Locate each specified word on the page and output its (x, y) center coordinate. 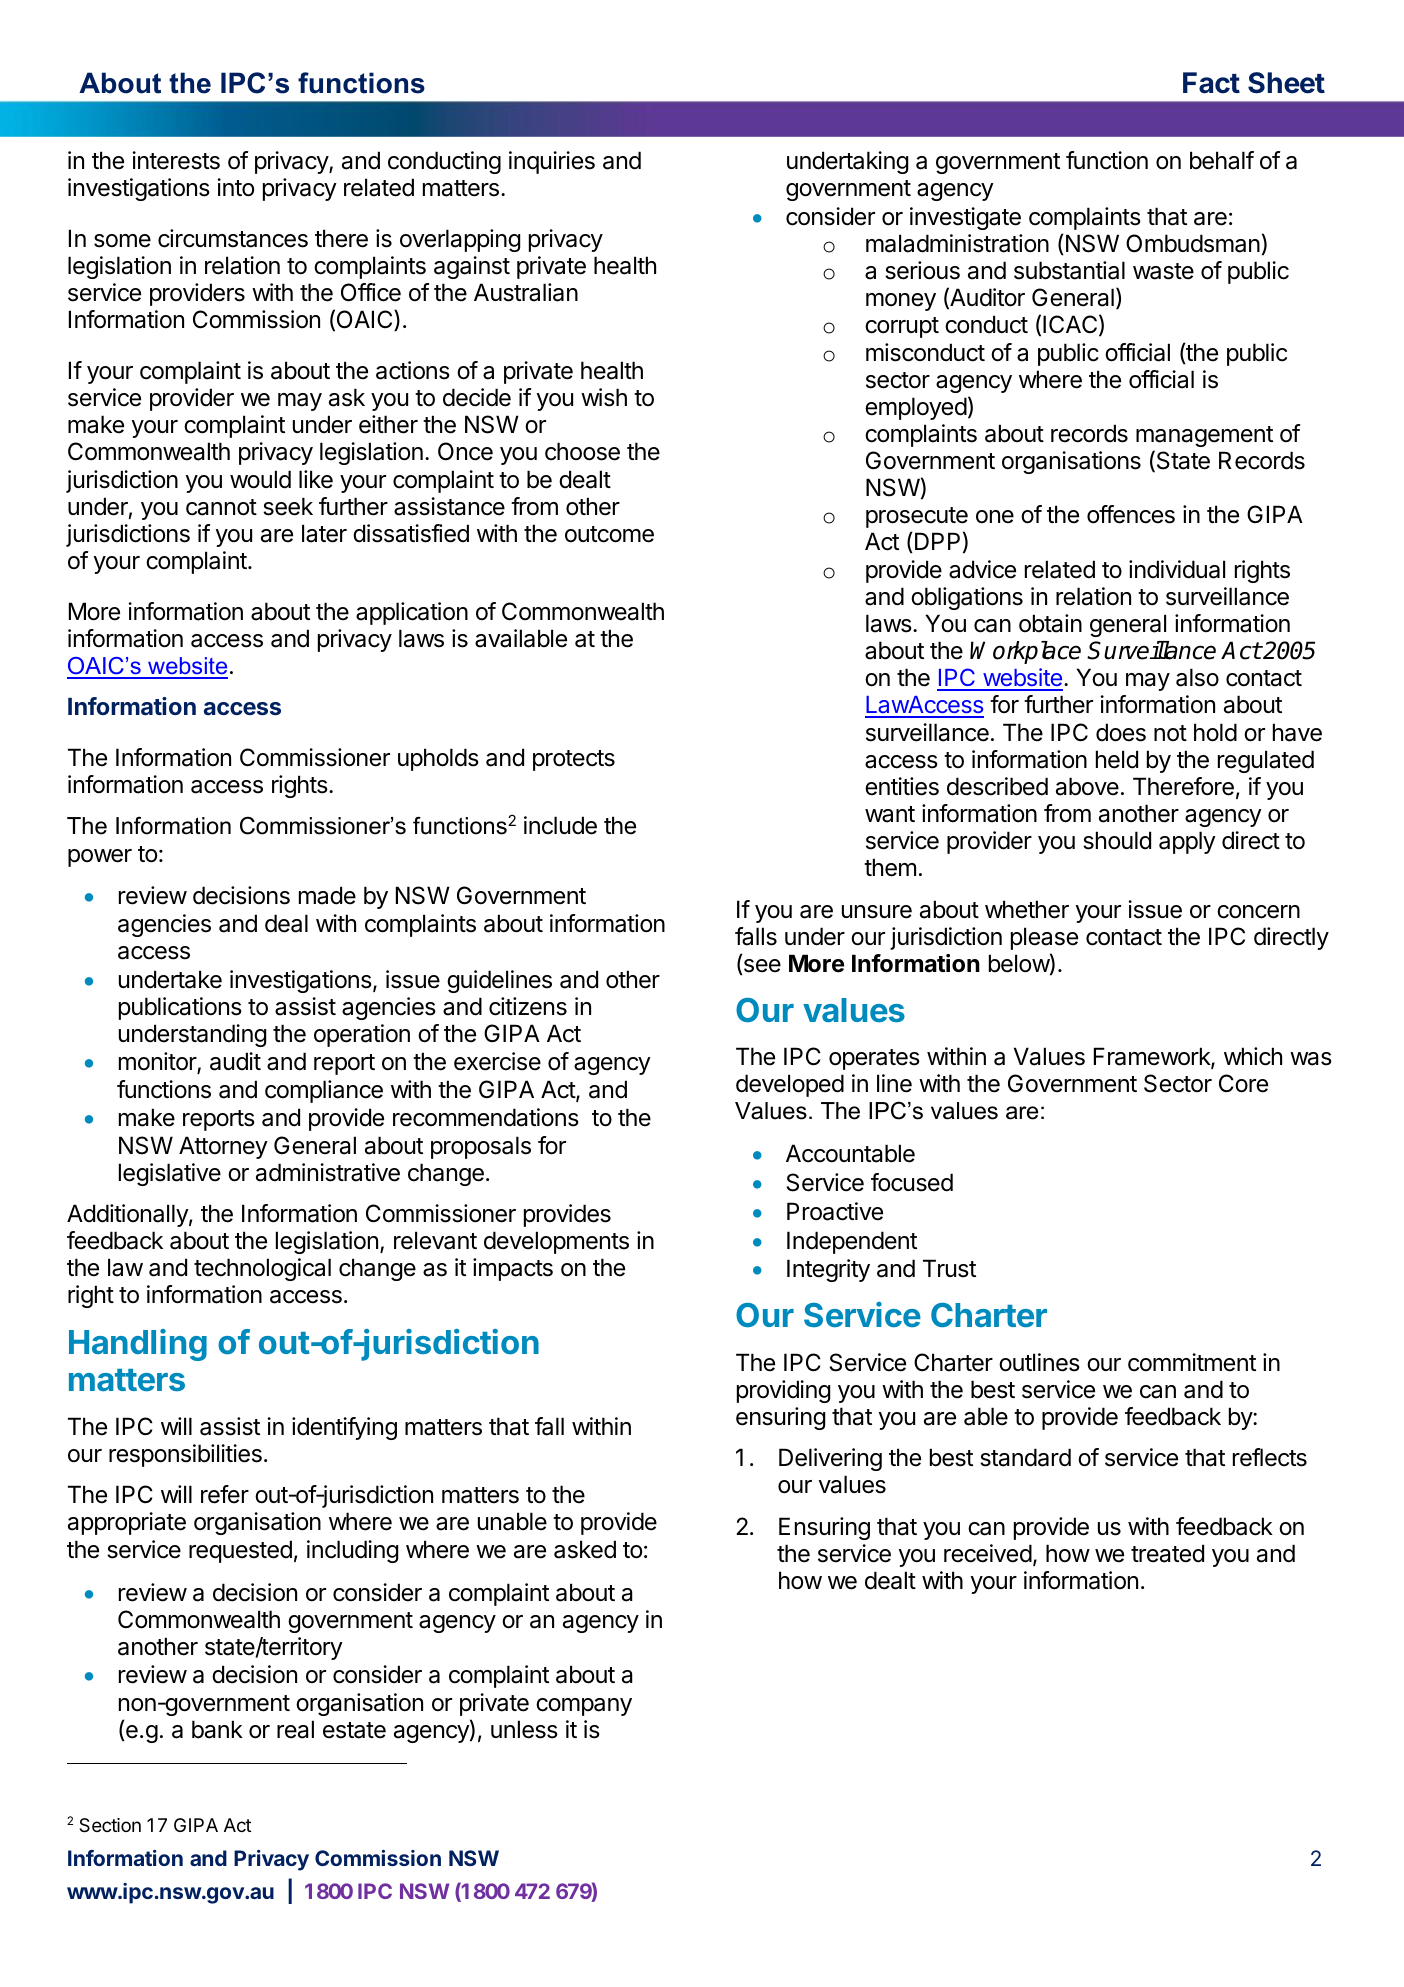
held (1117, 759)
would (260, 479)
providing (783, 1391)
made (327, 895)
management (1204, 436)
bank (217, 1729)
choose (582, 451)
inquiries (552, 162)
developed (790, 1085)
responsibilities (185, 1455)
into (235, 187)
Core (1243, 1083)
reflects (1270, 1457)
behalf (1222, 160)
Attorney (223, 1147)
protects (574, 760)
